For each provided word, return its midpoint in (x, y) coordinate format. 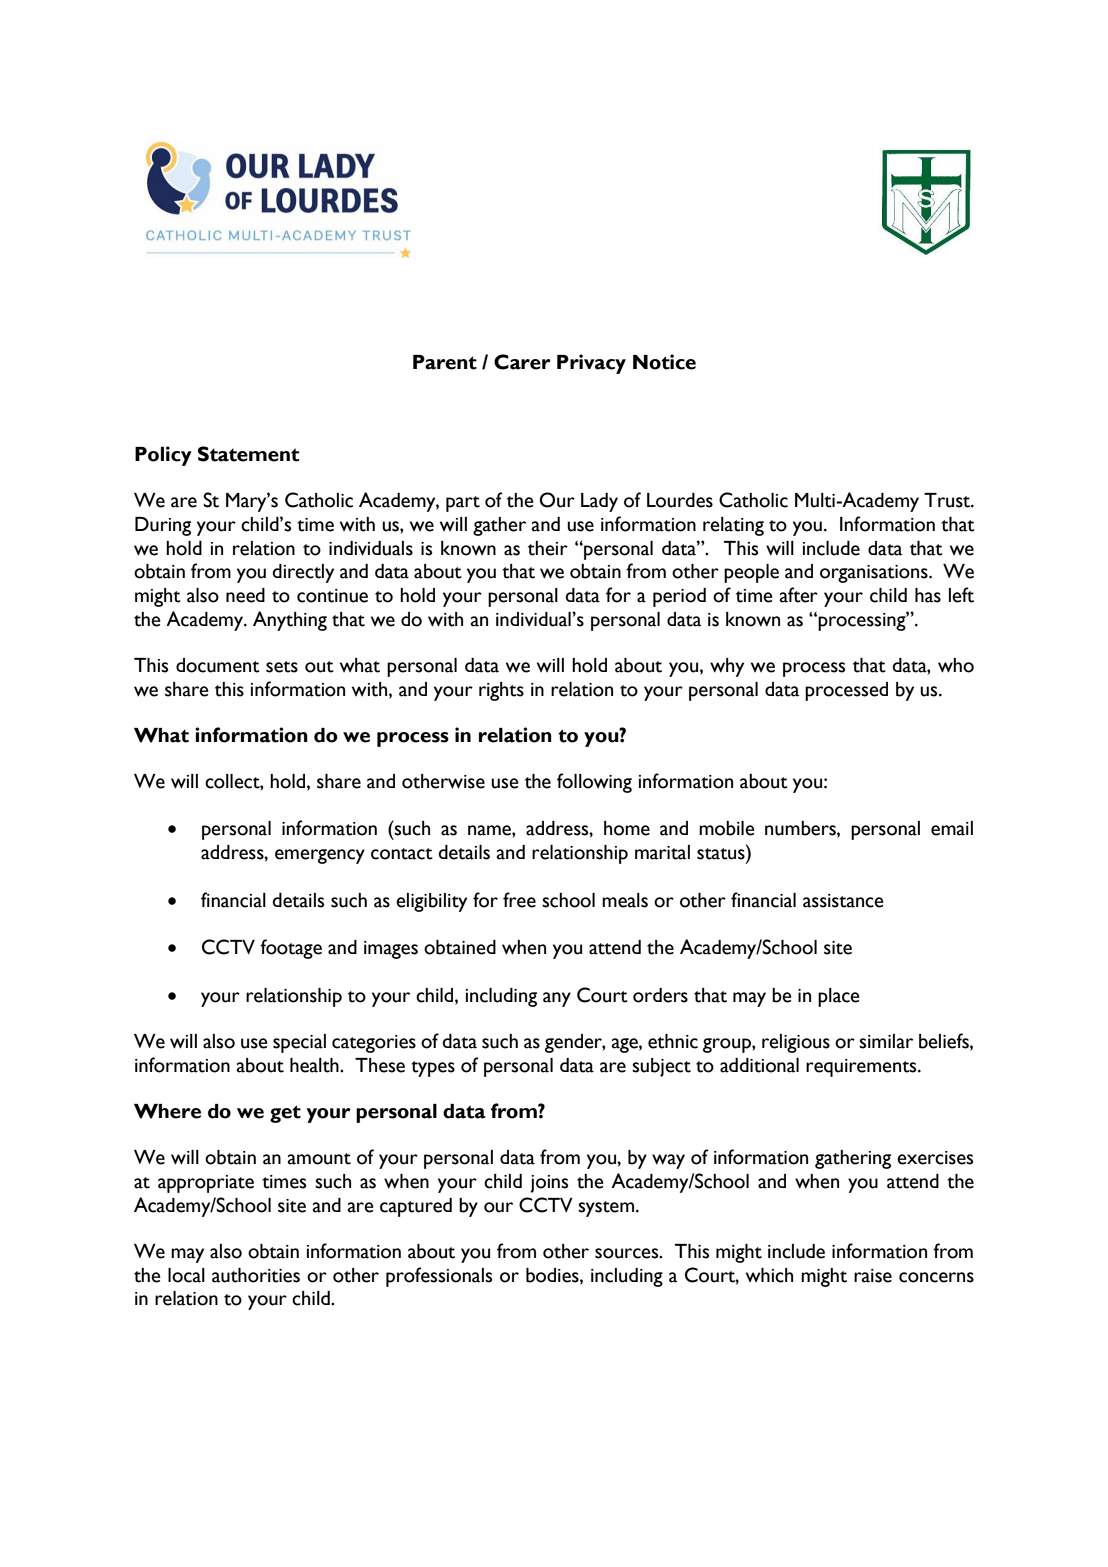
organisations (875, 574)
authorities (256, 1275)
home (627, 828)
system (607, 1209)
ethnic (673, 1041)
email (952, 828)
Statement (248, 454)
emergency (320, 856)
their (548, 548)
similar (886, 1041)
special (299, 1043)
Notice (664, 362)
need (245, 595)
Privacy (591, 364)
